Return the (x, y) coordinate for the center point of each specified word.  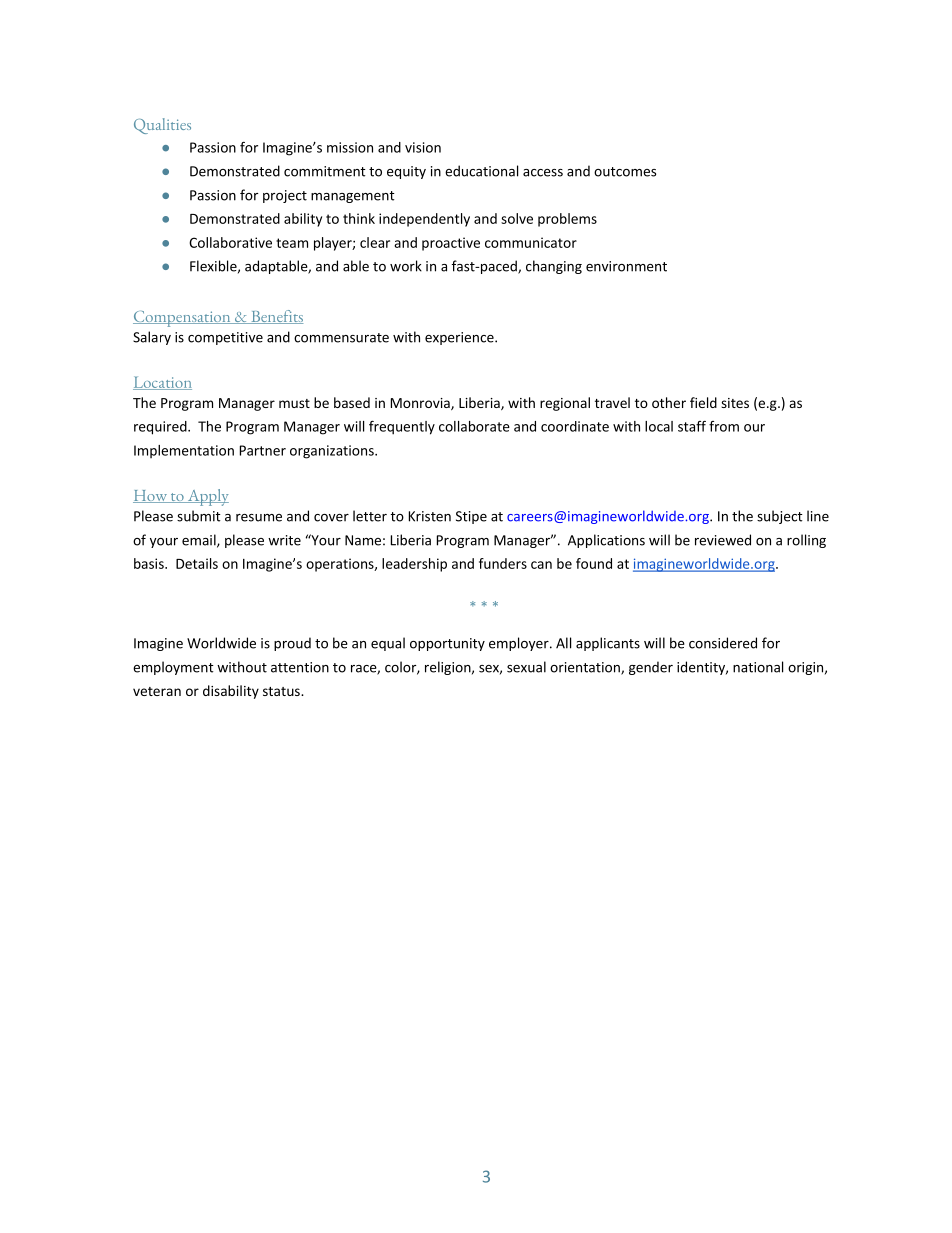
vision (423, 147)
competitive (225, 338)
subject (780, 517)
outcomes (625, 172)
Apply (207, 497)
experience (460, 338)
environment (626, 266)
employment (173, 668)
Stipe (471, 517)
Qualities (162, 126)
